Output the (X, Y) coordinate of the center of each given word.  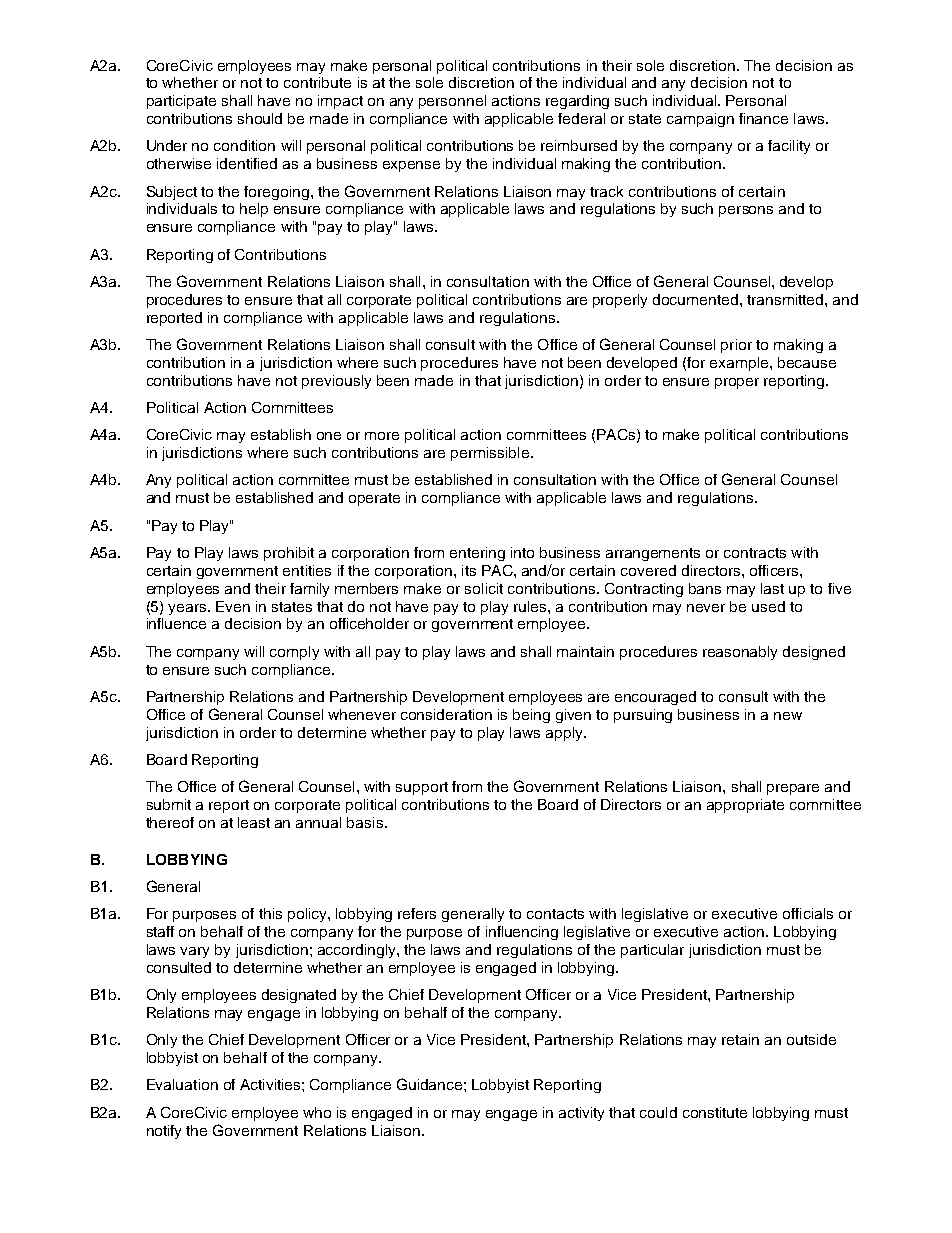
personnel (452, 102)
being (531, 716)
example (740, 364)
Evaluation (182, 1084)
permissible (490, 454)
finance (763, 118)
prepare (793, 789)
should (260, 118)
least (254, 822)
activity (581, 1114)
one (329, 436)
